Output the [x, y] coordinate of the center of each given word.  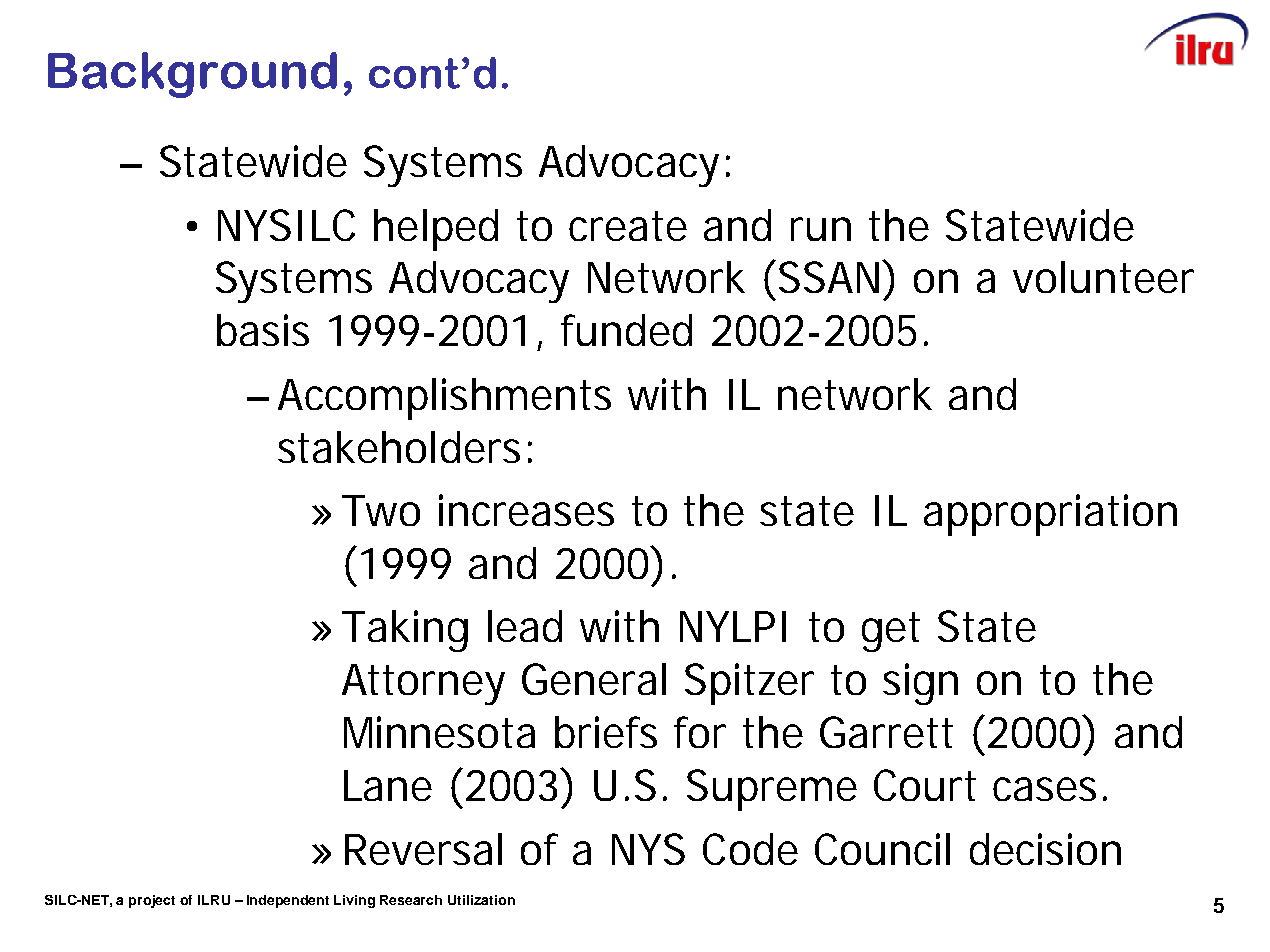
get [891, 632]
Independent [288, 901]
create [628, 226]
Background [192, 75]
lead [525, 626]
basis [263, 330]
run [821, 229]
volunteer [1103, 277]
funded [626, 330]
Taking [405, 631]
